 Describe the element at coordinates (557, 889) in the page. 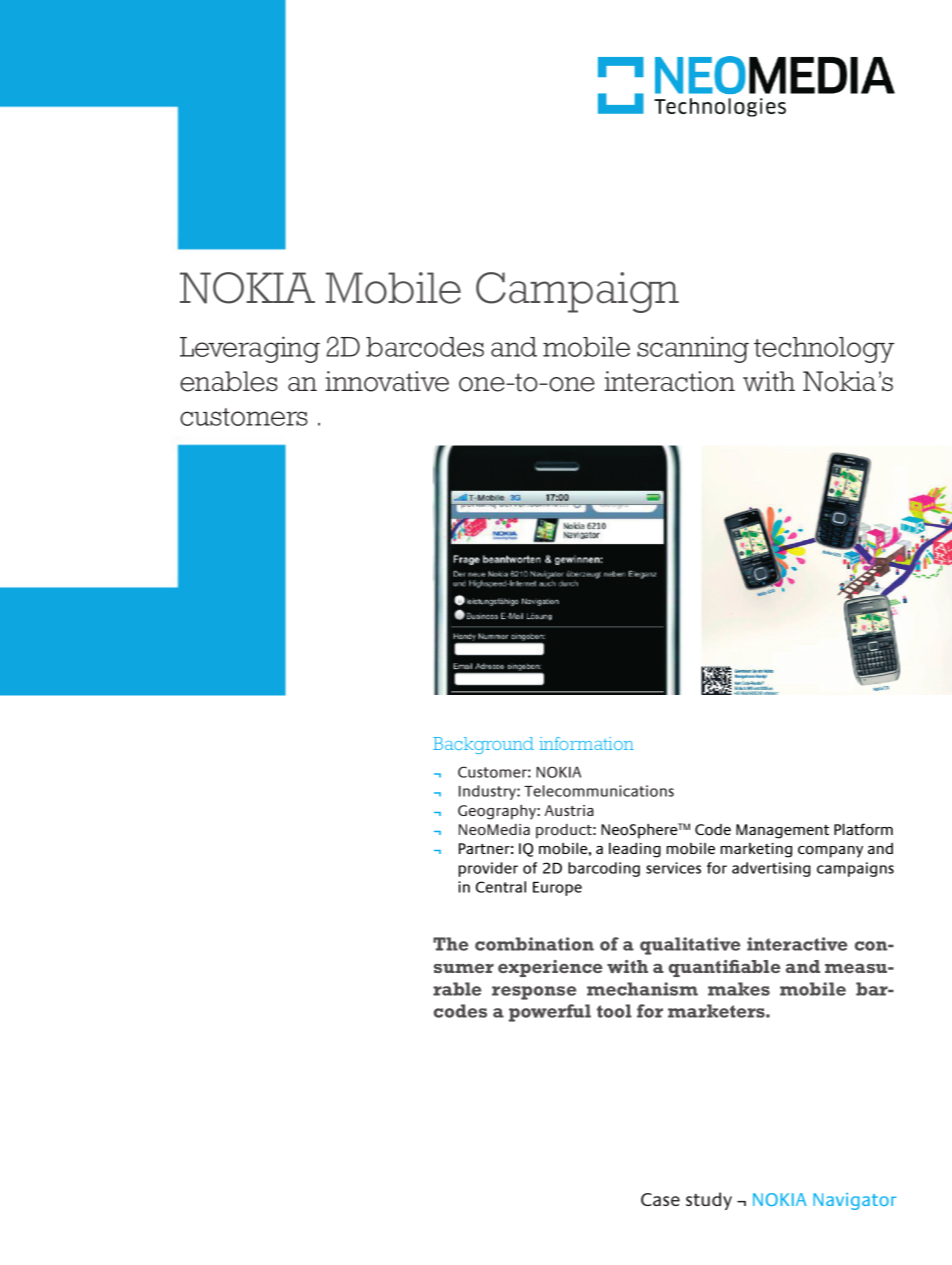

I see `Europe` at that location.
